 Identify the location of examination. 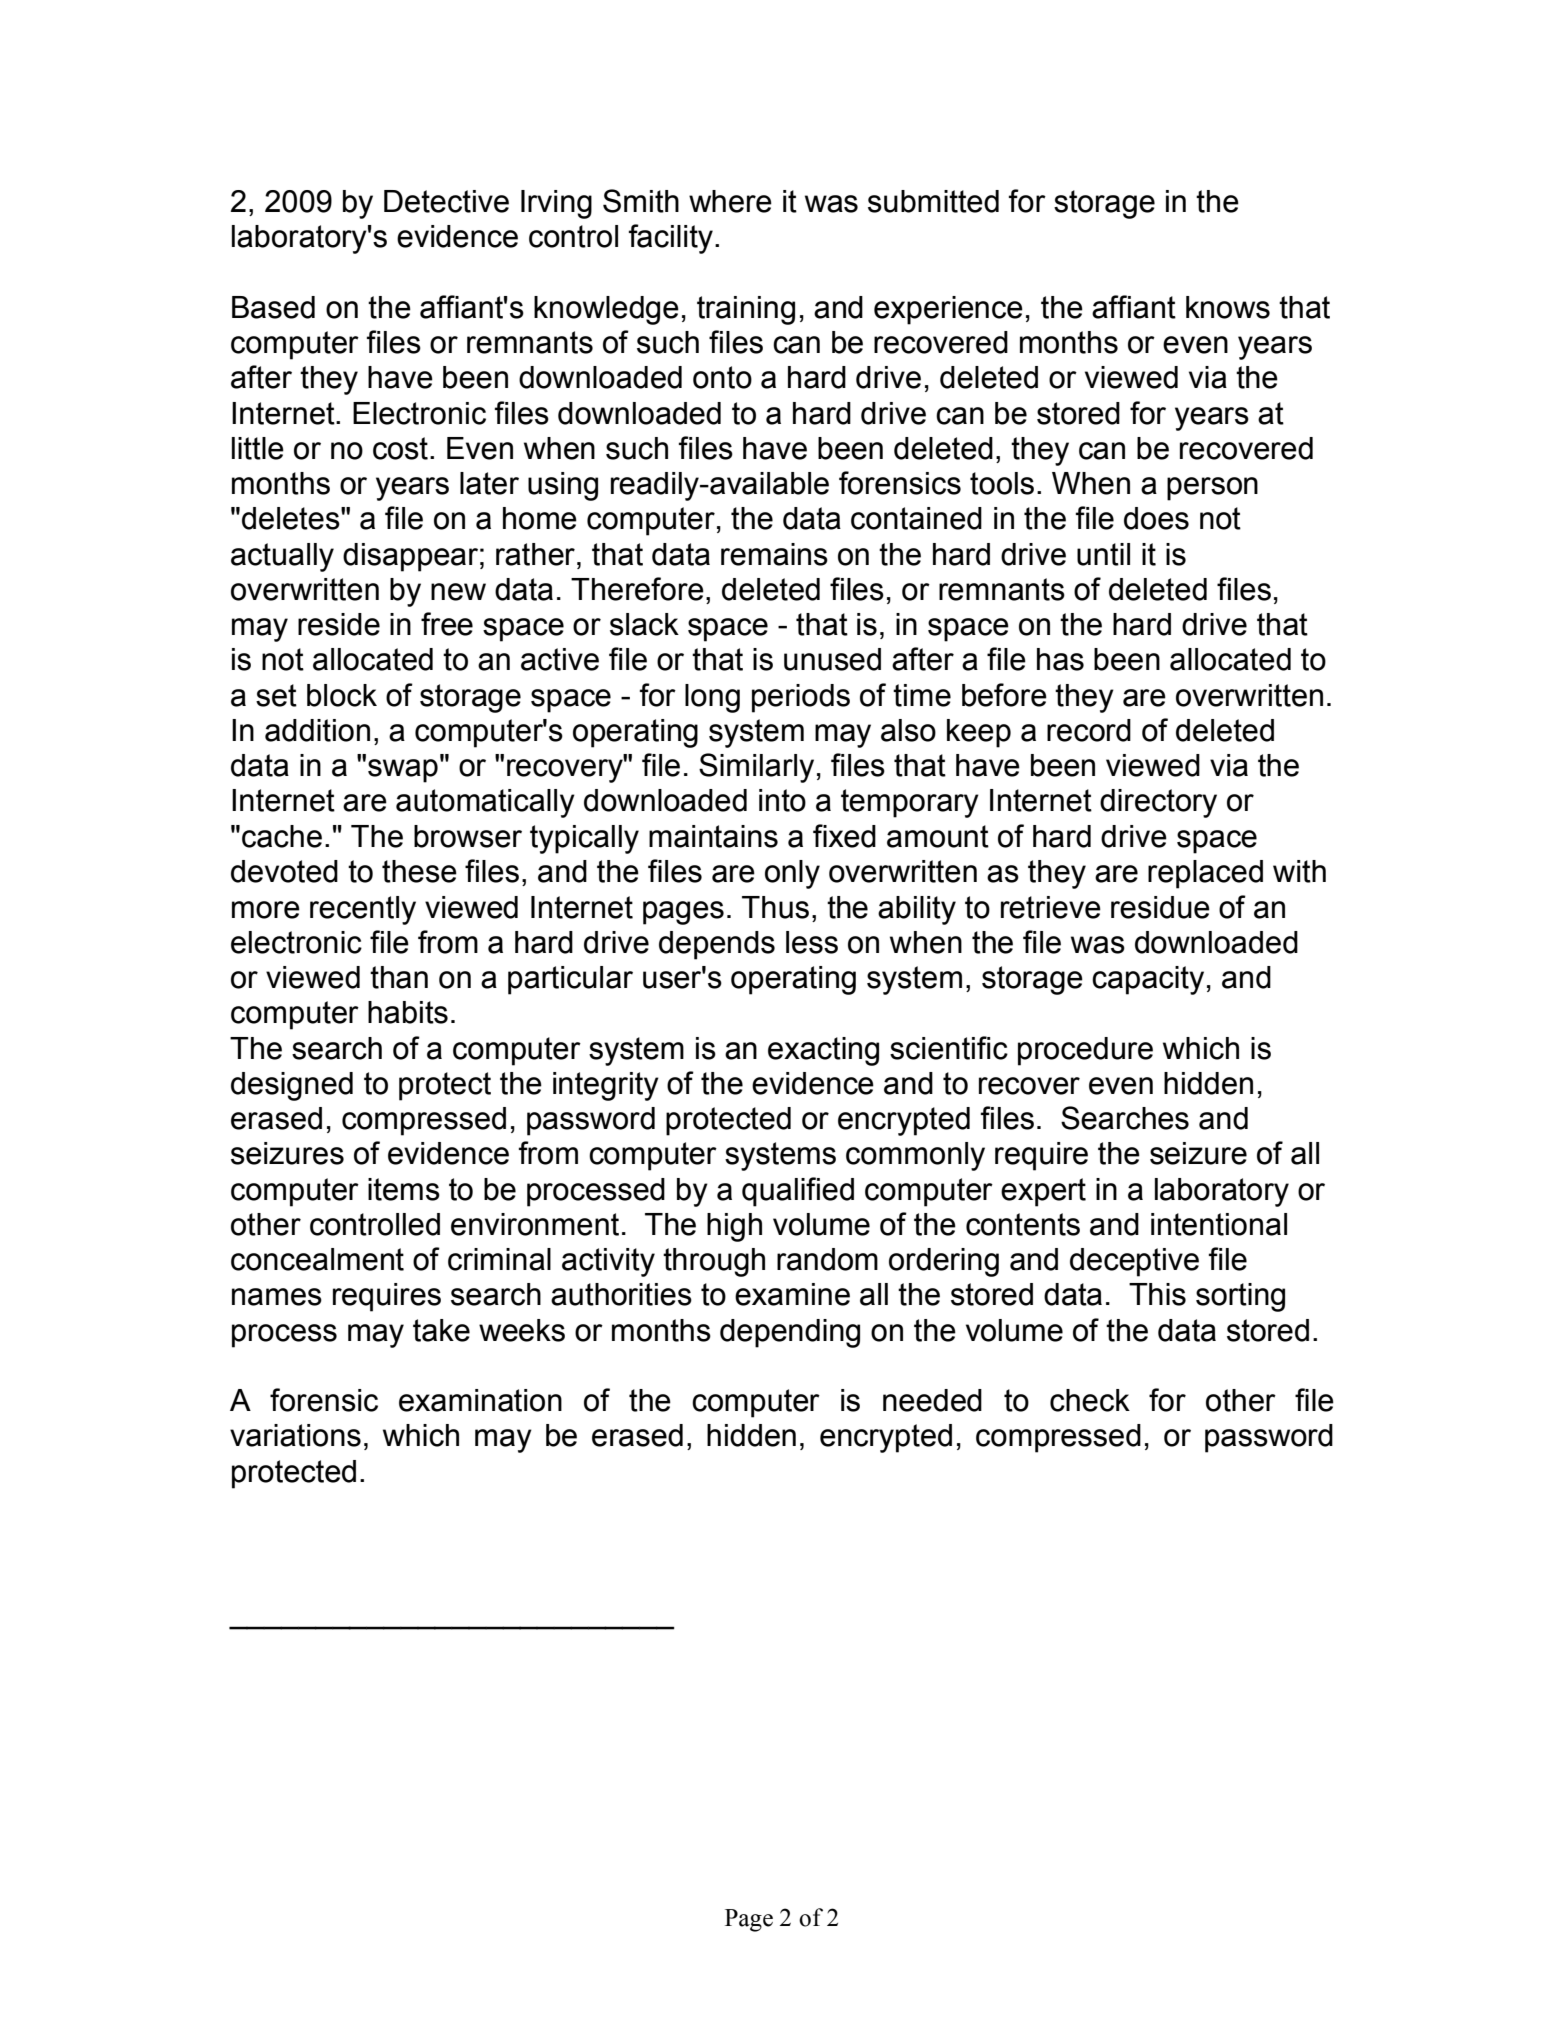
(480, 1400).
